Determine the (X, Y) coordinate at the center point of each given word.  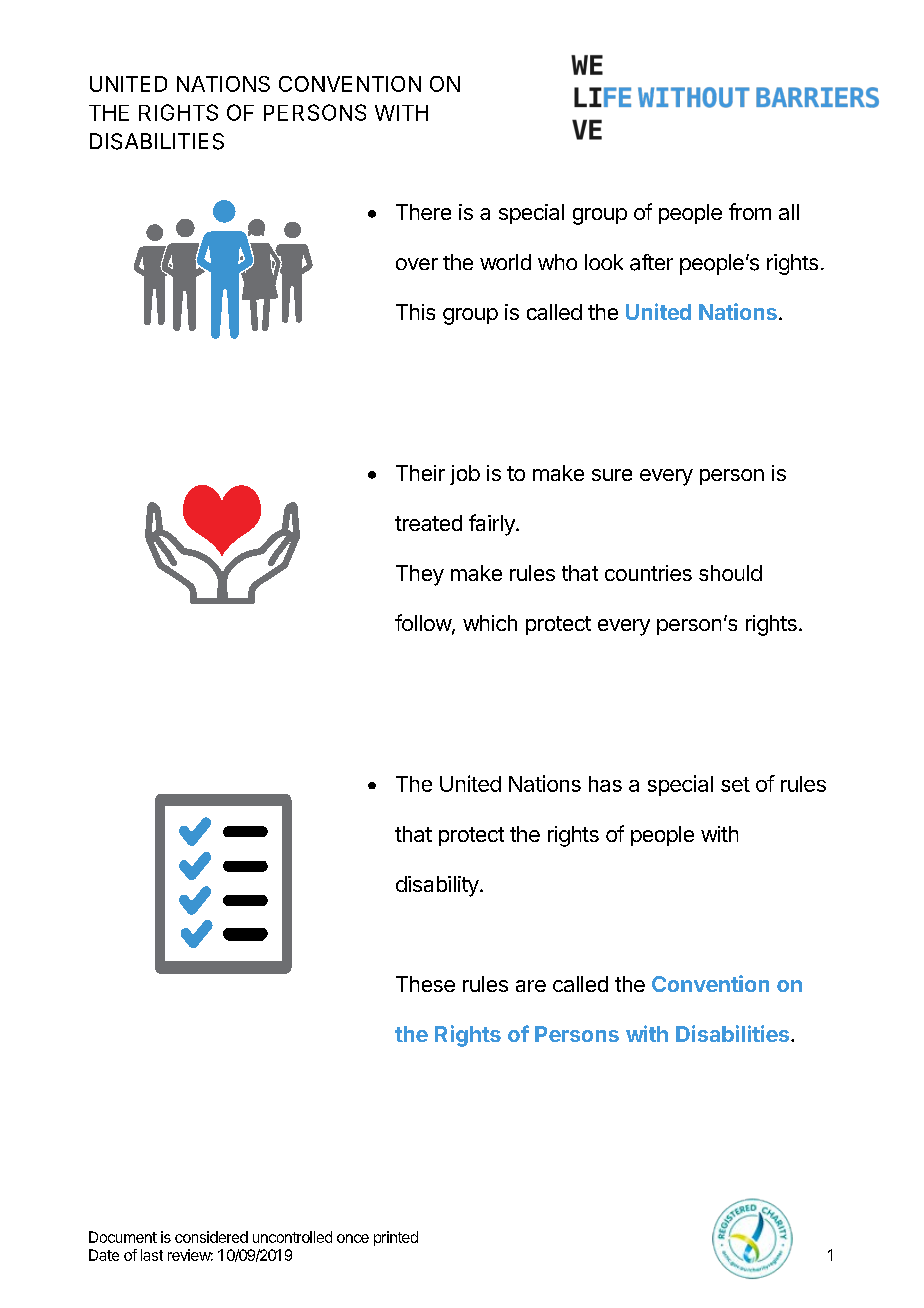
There (423, 212)
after (651, 262)
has (605, 784)
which (490, 623)
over (417, 264)
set (735, 784)
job (465, 475)
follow (424, 624)
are (531, 986)
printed (396, 1238)
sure (612, 475)
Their (420, 473)
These (425, 984)
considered (211, 1237)
